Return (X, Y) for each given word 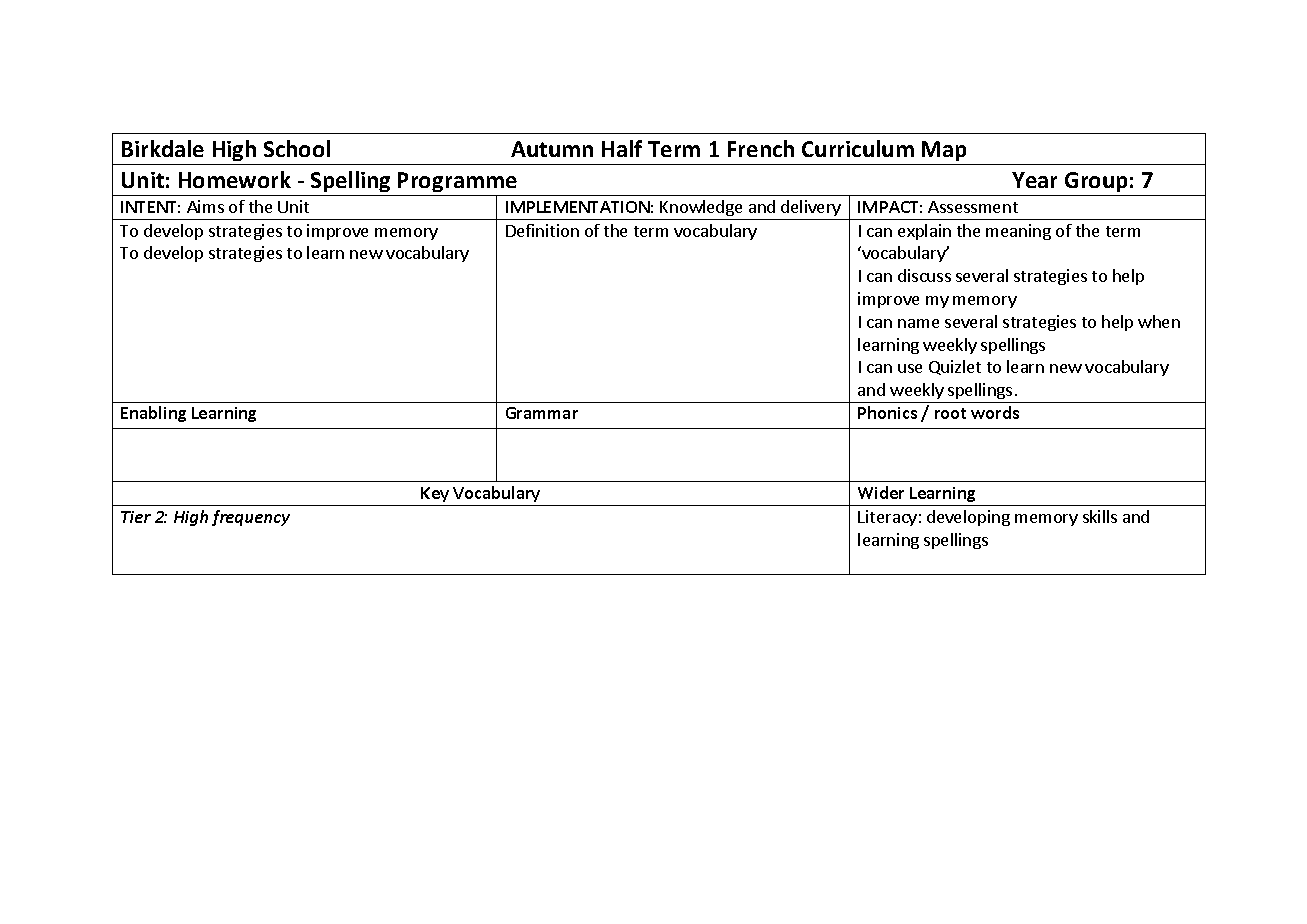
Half (622, 148)
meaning (1018, 232)
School (297, 148)
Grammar (542, 413)
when (1159, 321)
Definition (542, 230)
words (995, 412)
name (918, 323)
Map (944, 151)
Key (435, 496)
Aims (205, 206)
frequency (251, 518)
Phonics (887, 412)
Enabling (153, 414)
